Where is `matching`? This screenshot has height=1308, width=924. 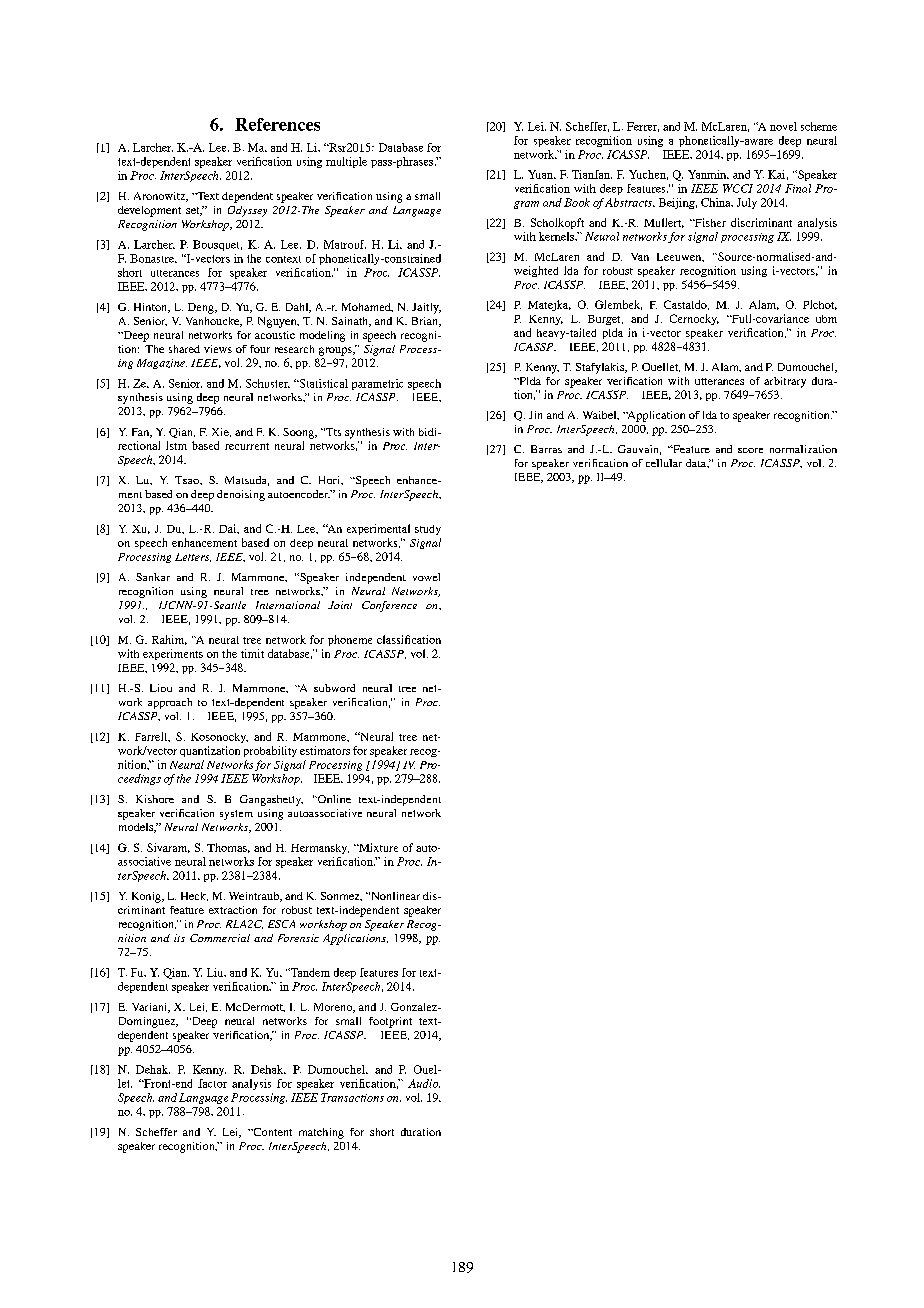
matching is located at coordinates (321, 1133).
